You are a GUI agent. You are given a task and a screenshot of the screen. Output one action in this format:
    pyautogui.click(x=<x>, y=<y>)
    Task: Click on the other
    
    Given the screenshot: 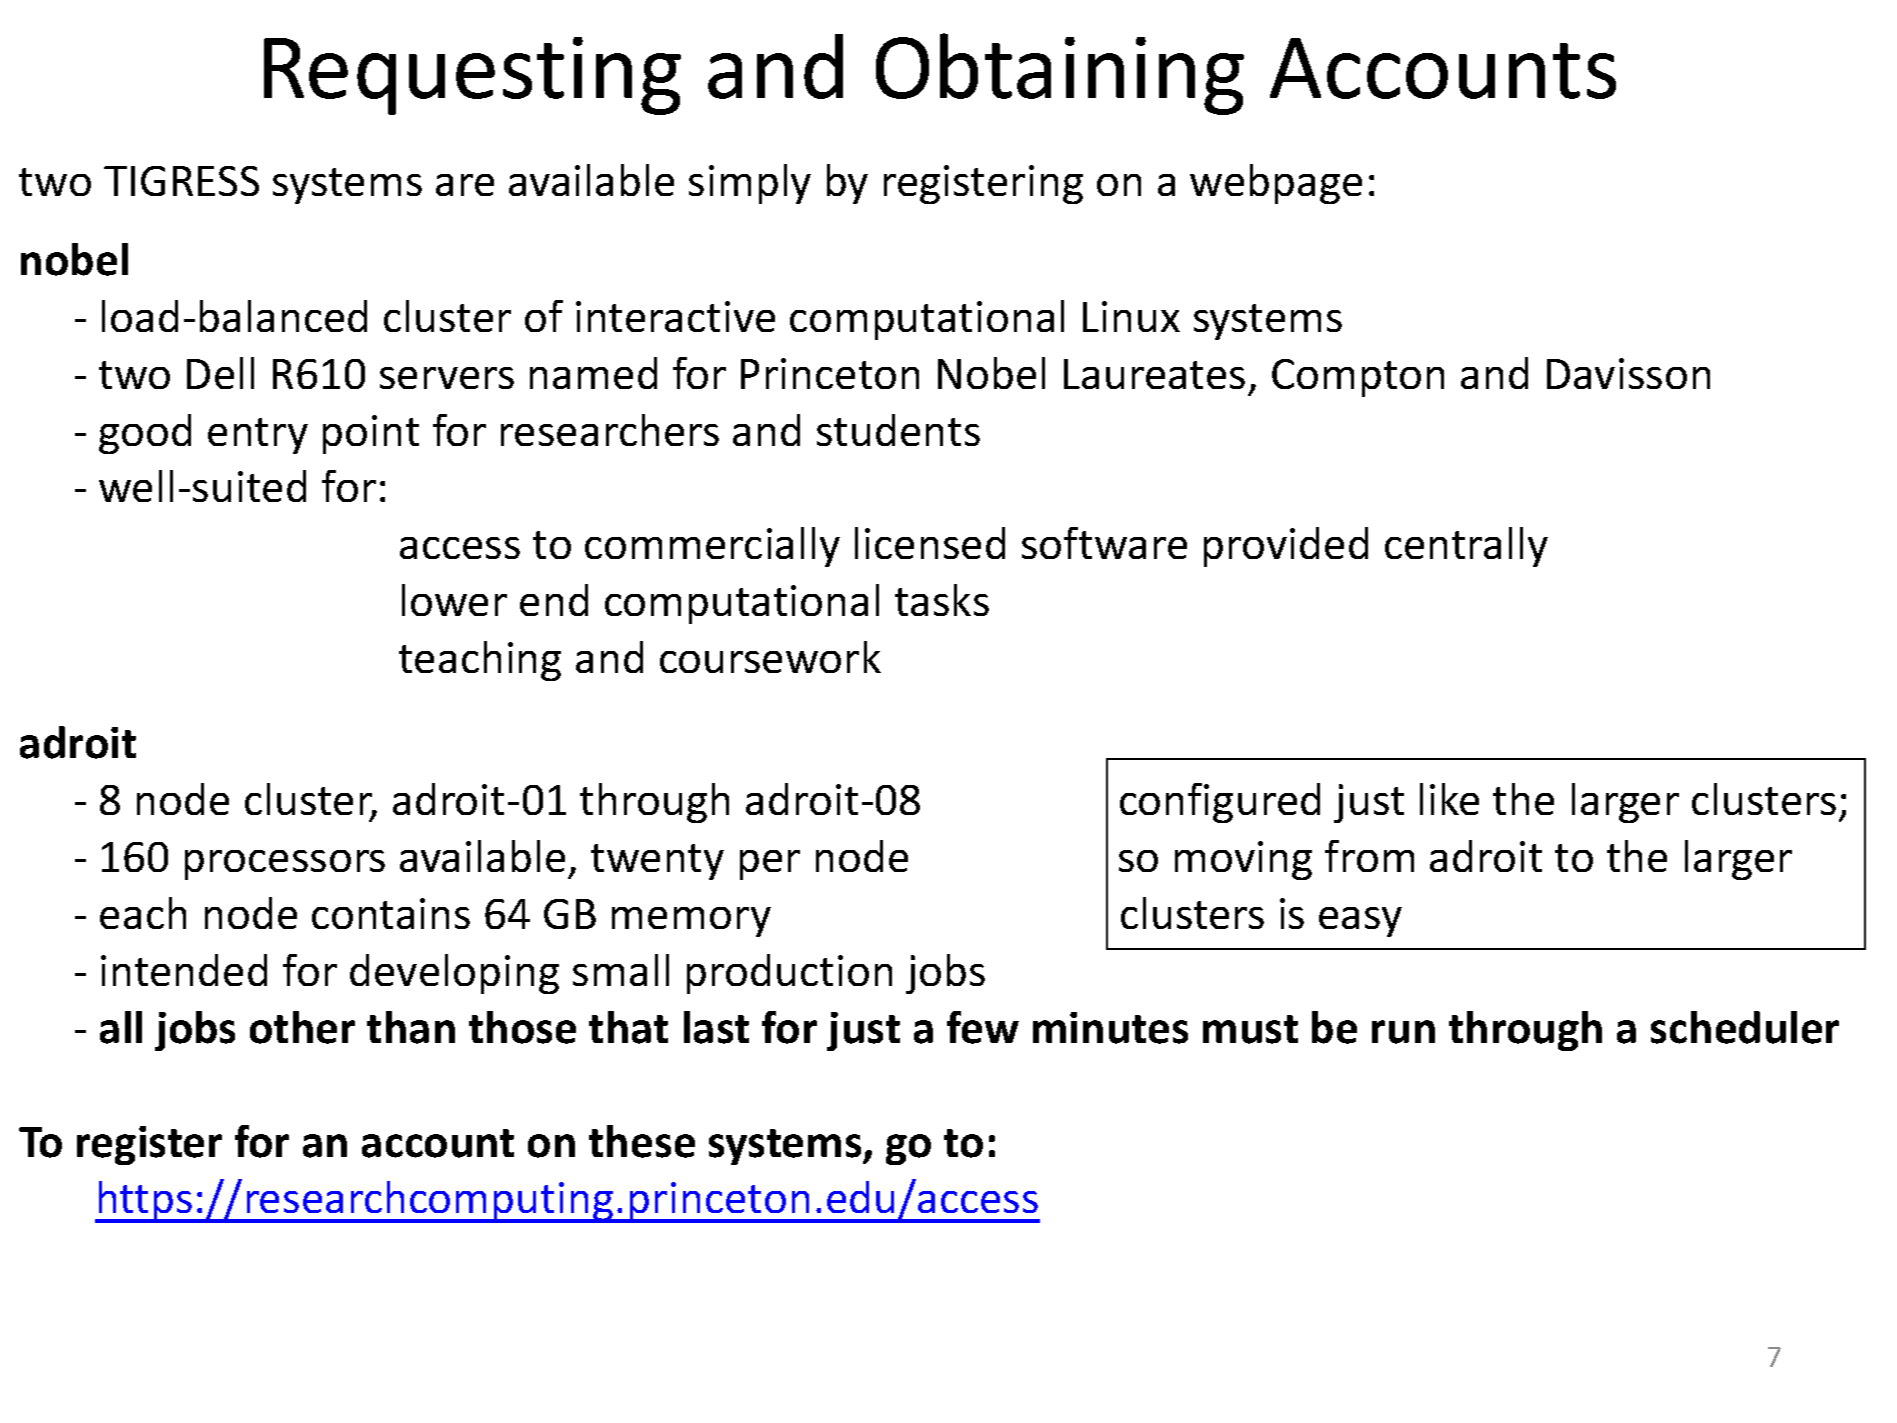 What is the action you would take?
    pyautogui.click(x=302, y=1027)
